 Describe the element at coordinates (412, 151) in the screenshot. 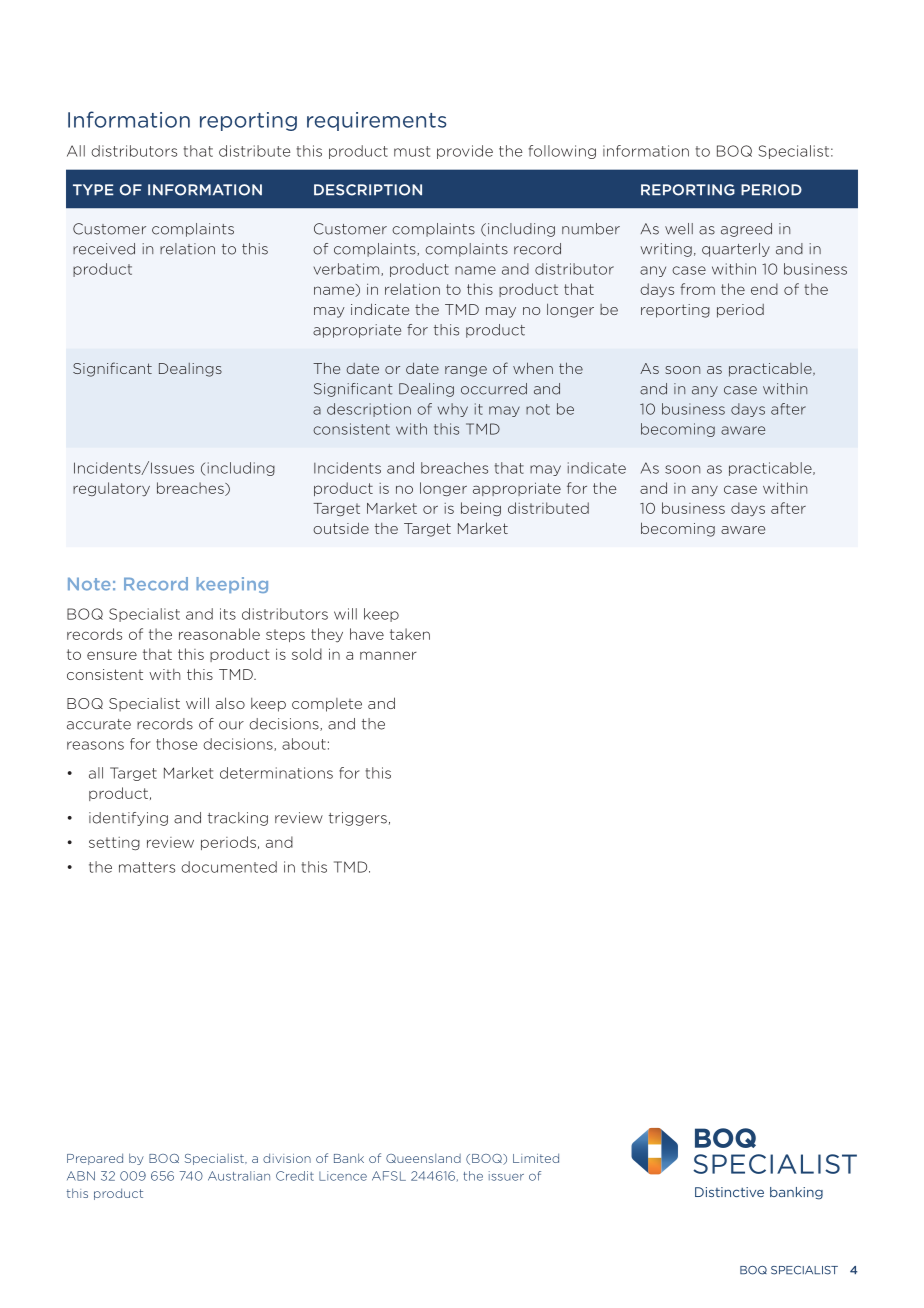

I see `must` at that location.
